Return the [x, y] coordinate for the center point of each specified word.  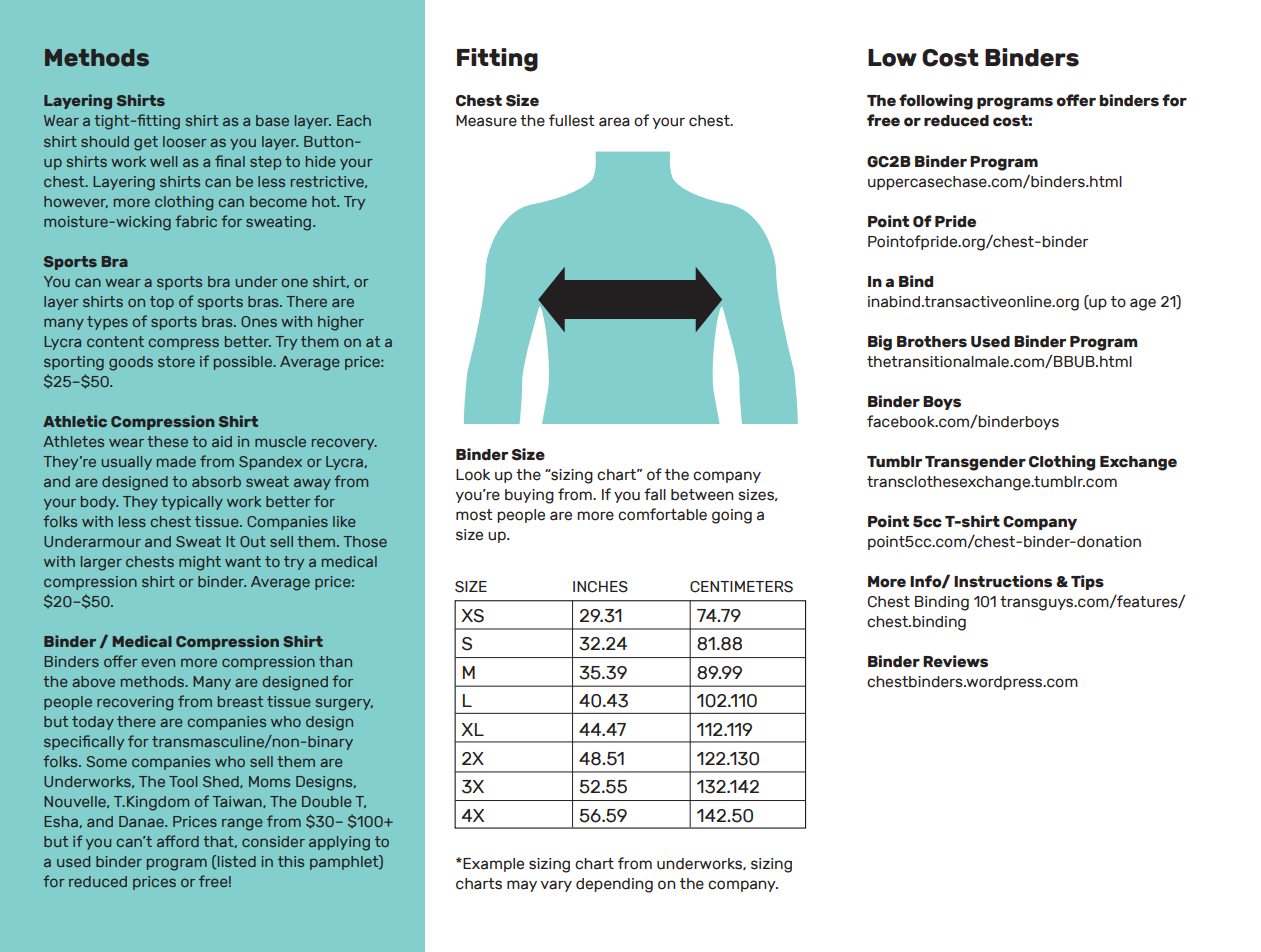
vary [556, 886]
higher [341, 323]
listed [237, 861]
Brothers [932, 342]
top [162, 303]
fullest [572, 120]
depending [614, 885]
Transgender [975, 463]
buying [529, 496]
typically [192, 503]
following [936, 102]
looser [185, 141]
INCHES [600, 587]
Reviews [955, 661]
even [158, 662]
